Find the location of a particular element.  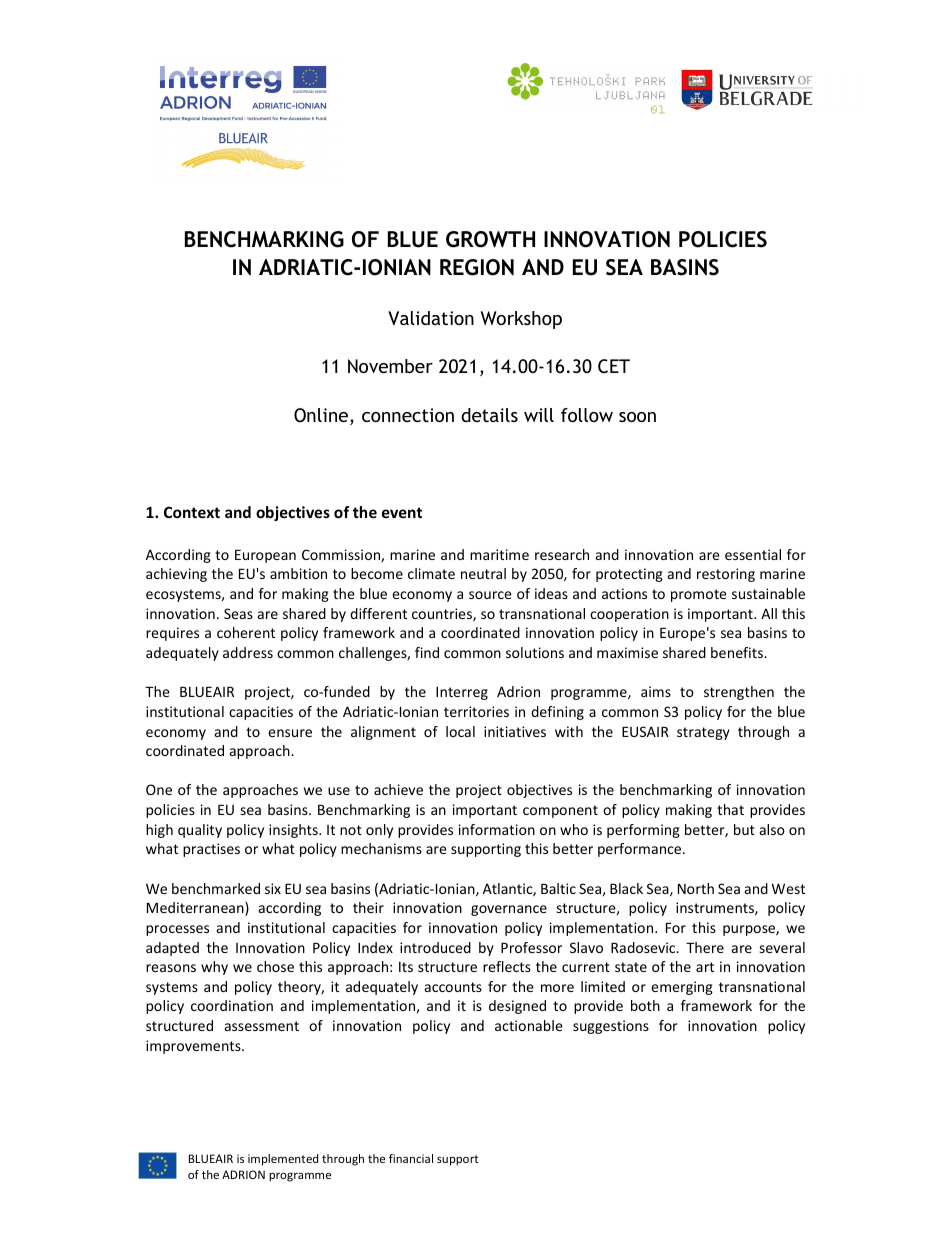

strengthen is located at coordinates (739, 693).
